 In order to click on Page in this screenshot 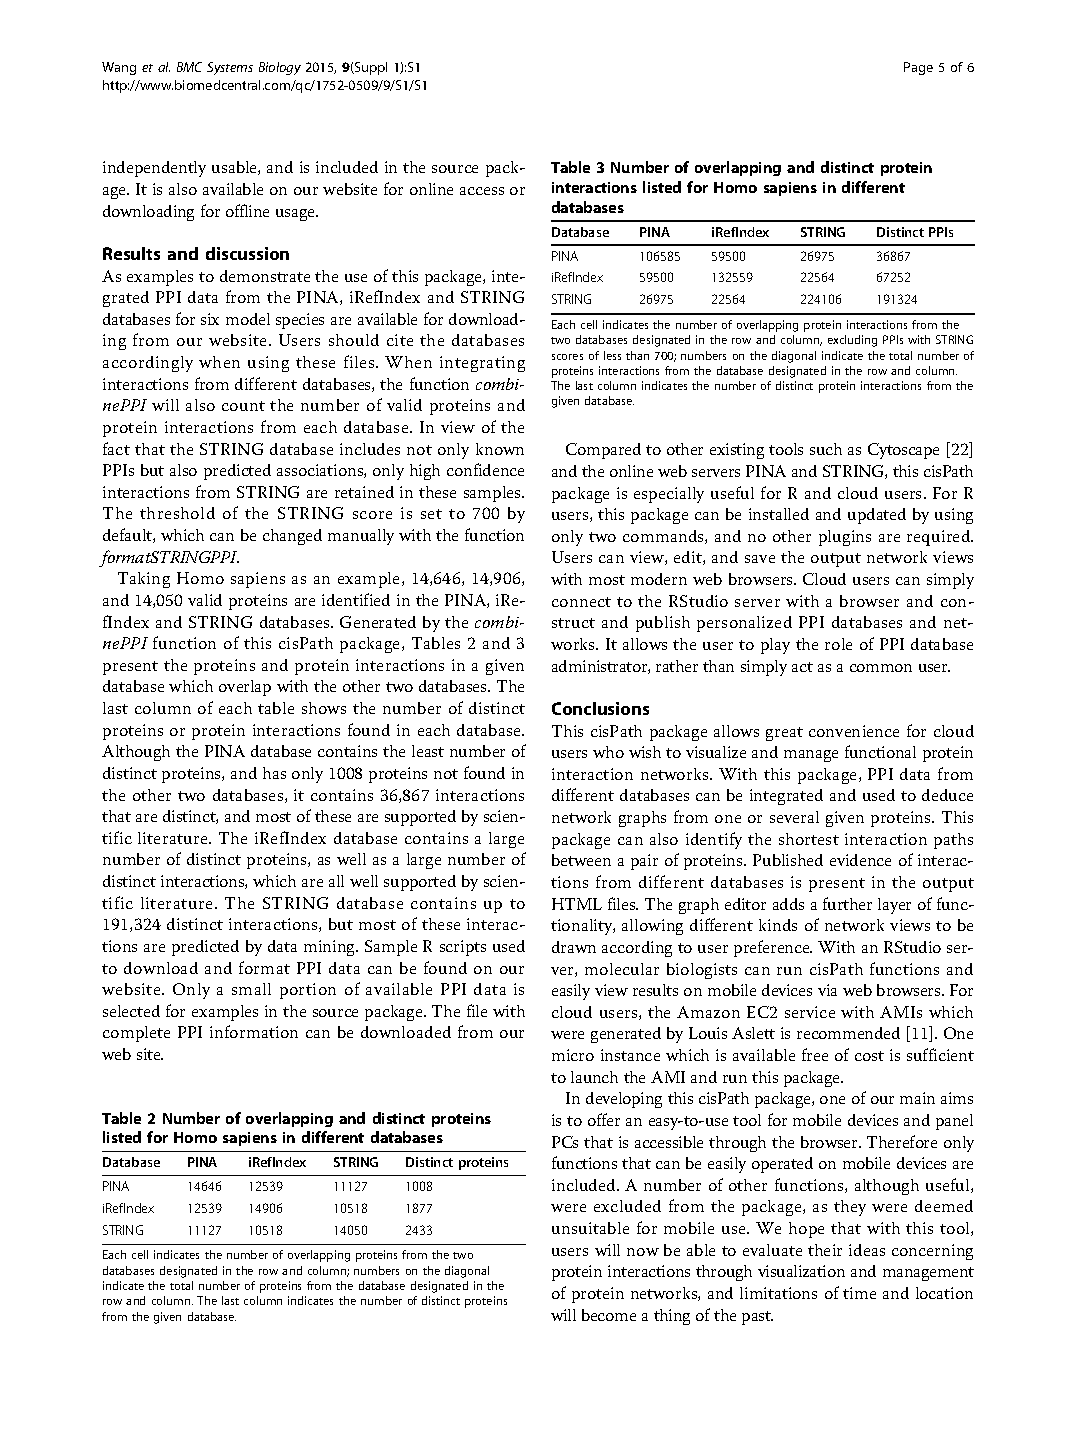, I will do `click(918, 68)`.
